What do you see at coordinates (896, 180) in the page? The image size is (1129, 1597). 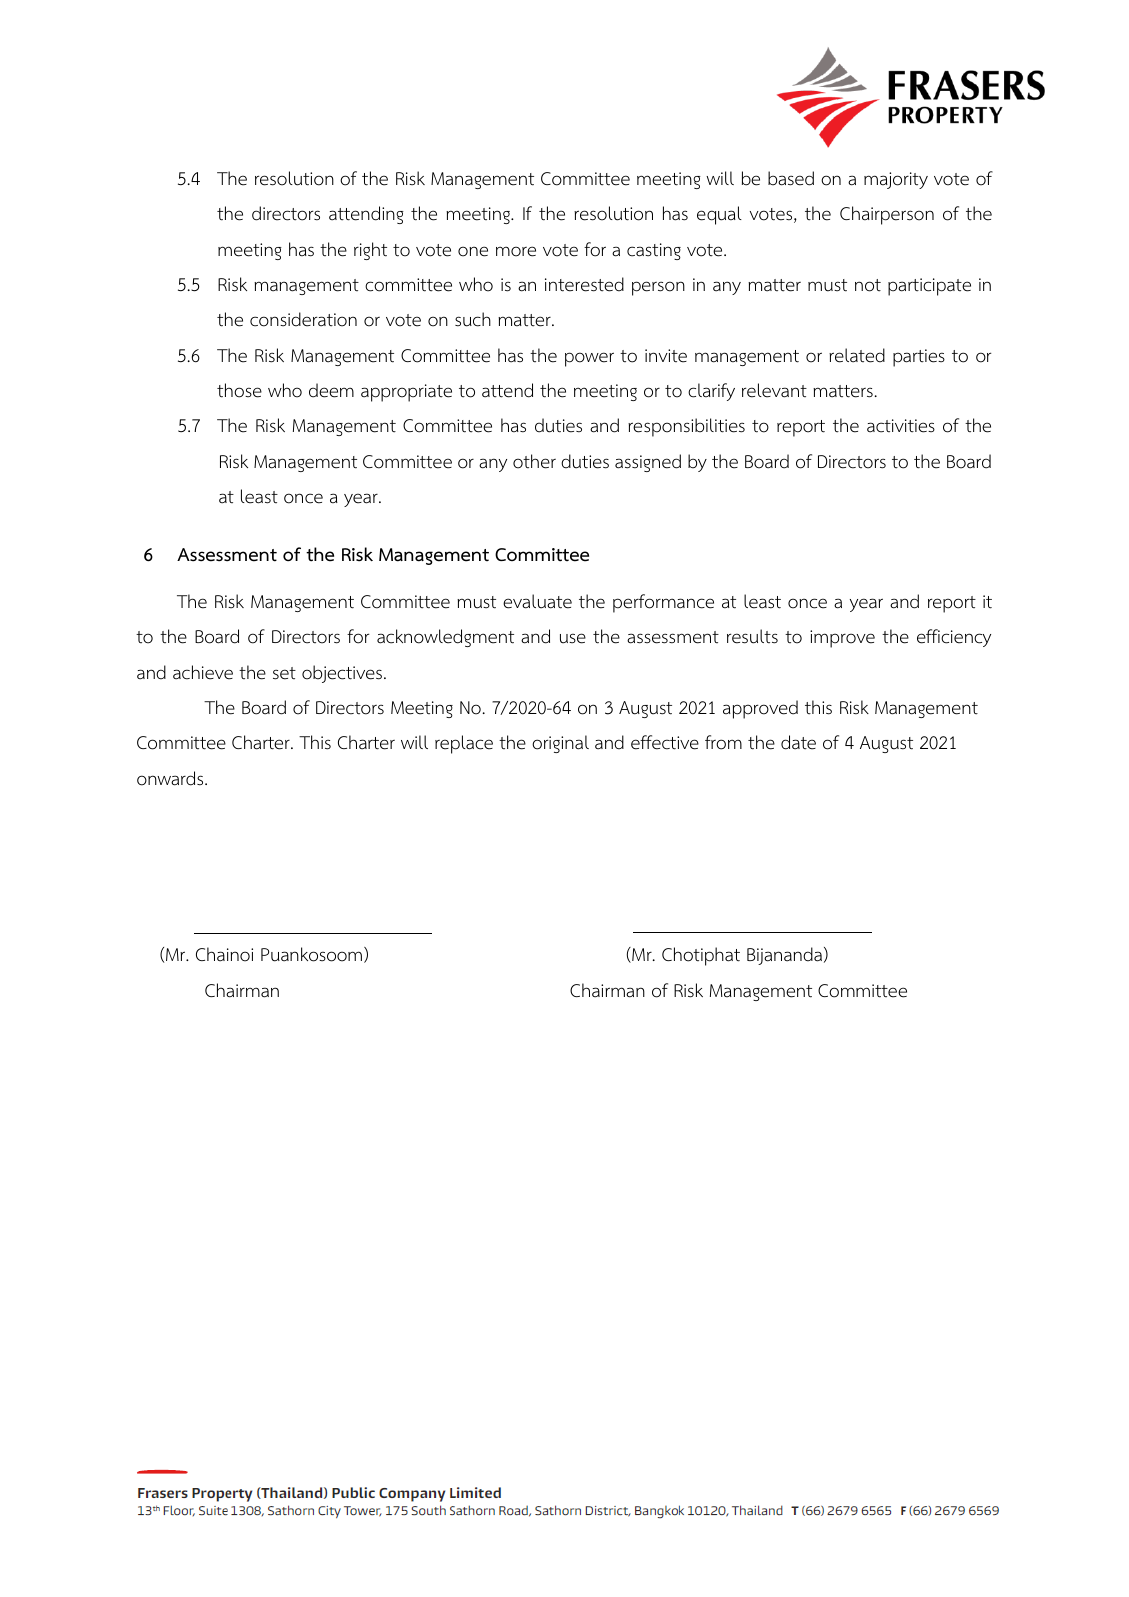 I see `majority` at bounding box center [896, 180].
